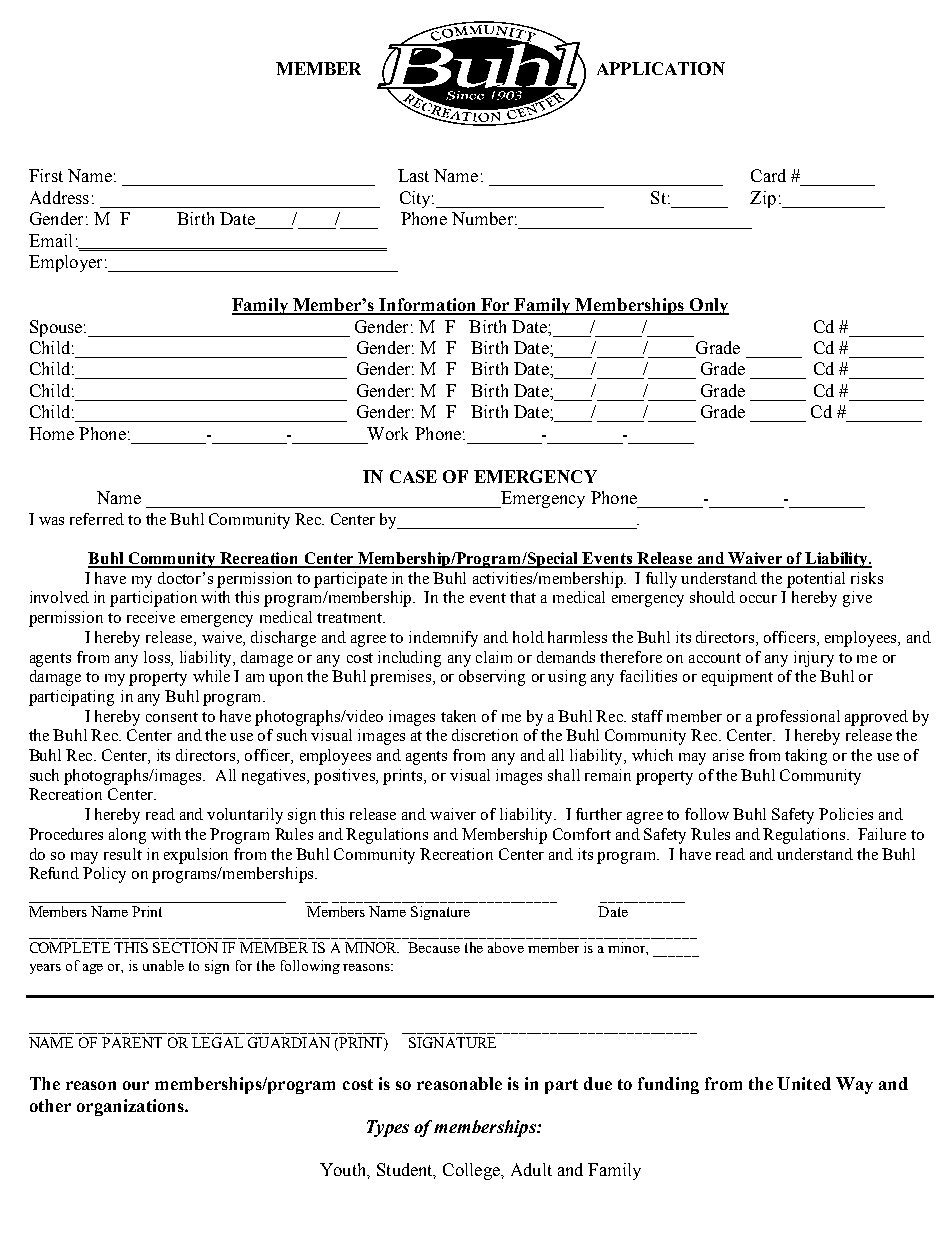 Image resolution: width=952 pixels, height=1233 pixels. What do you see at coordinates (472, 1171) in the screenshot?
I see `College` at bounding box center [472, 1171].
